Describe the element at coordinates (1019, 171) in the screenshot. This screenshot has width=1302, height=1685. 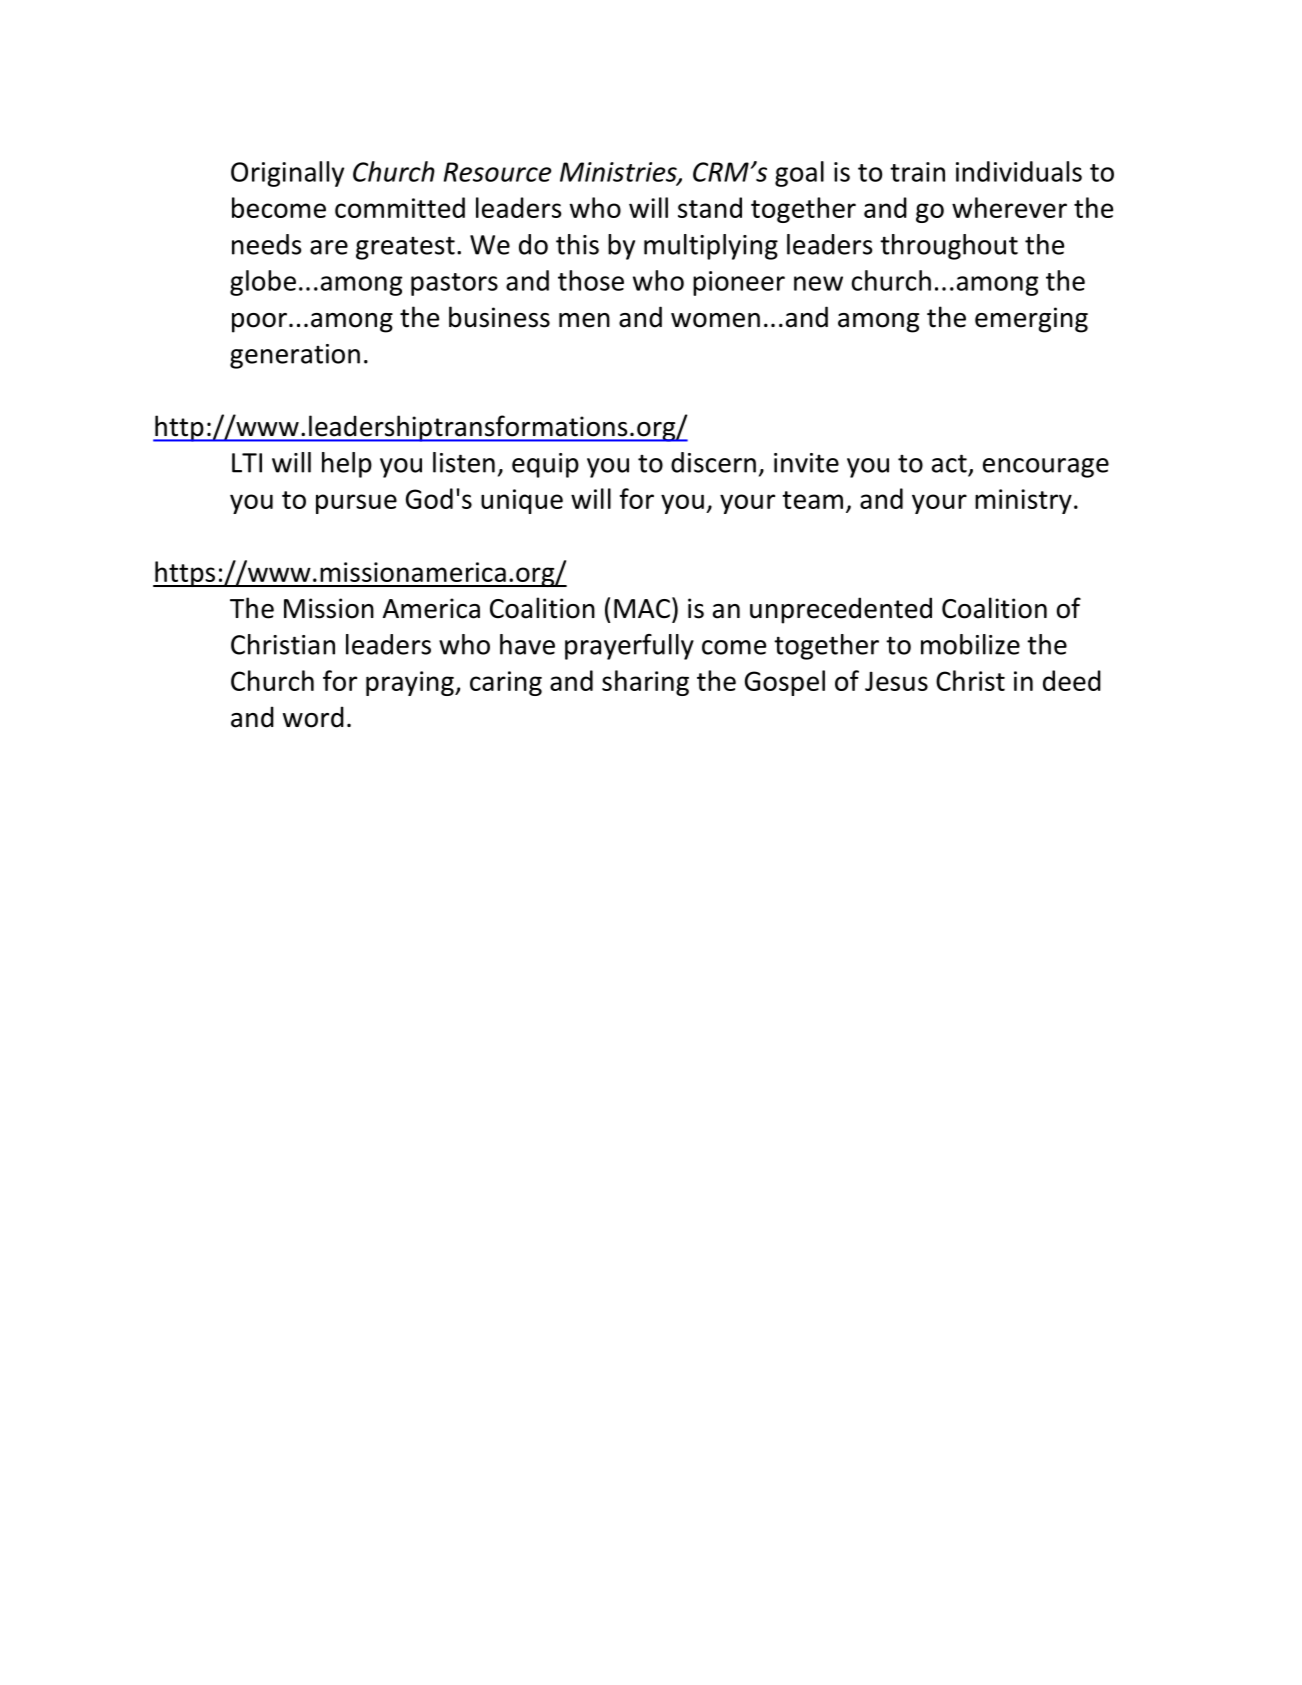
I see `individuals` at that location.
